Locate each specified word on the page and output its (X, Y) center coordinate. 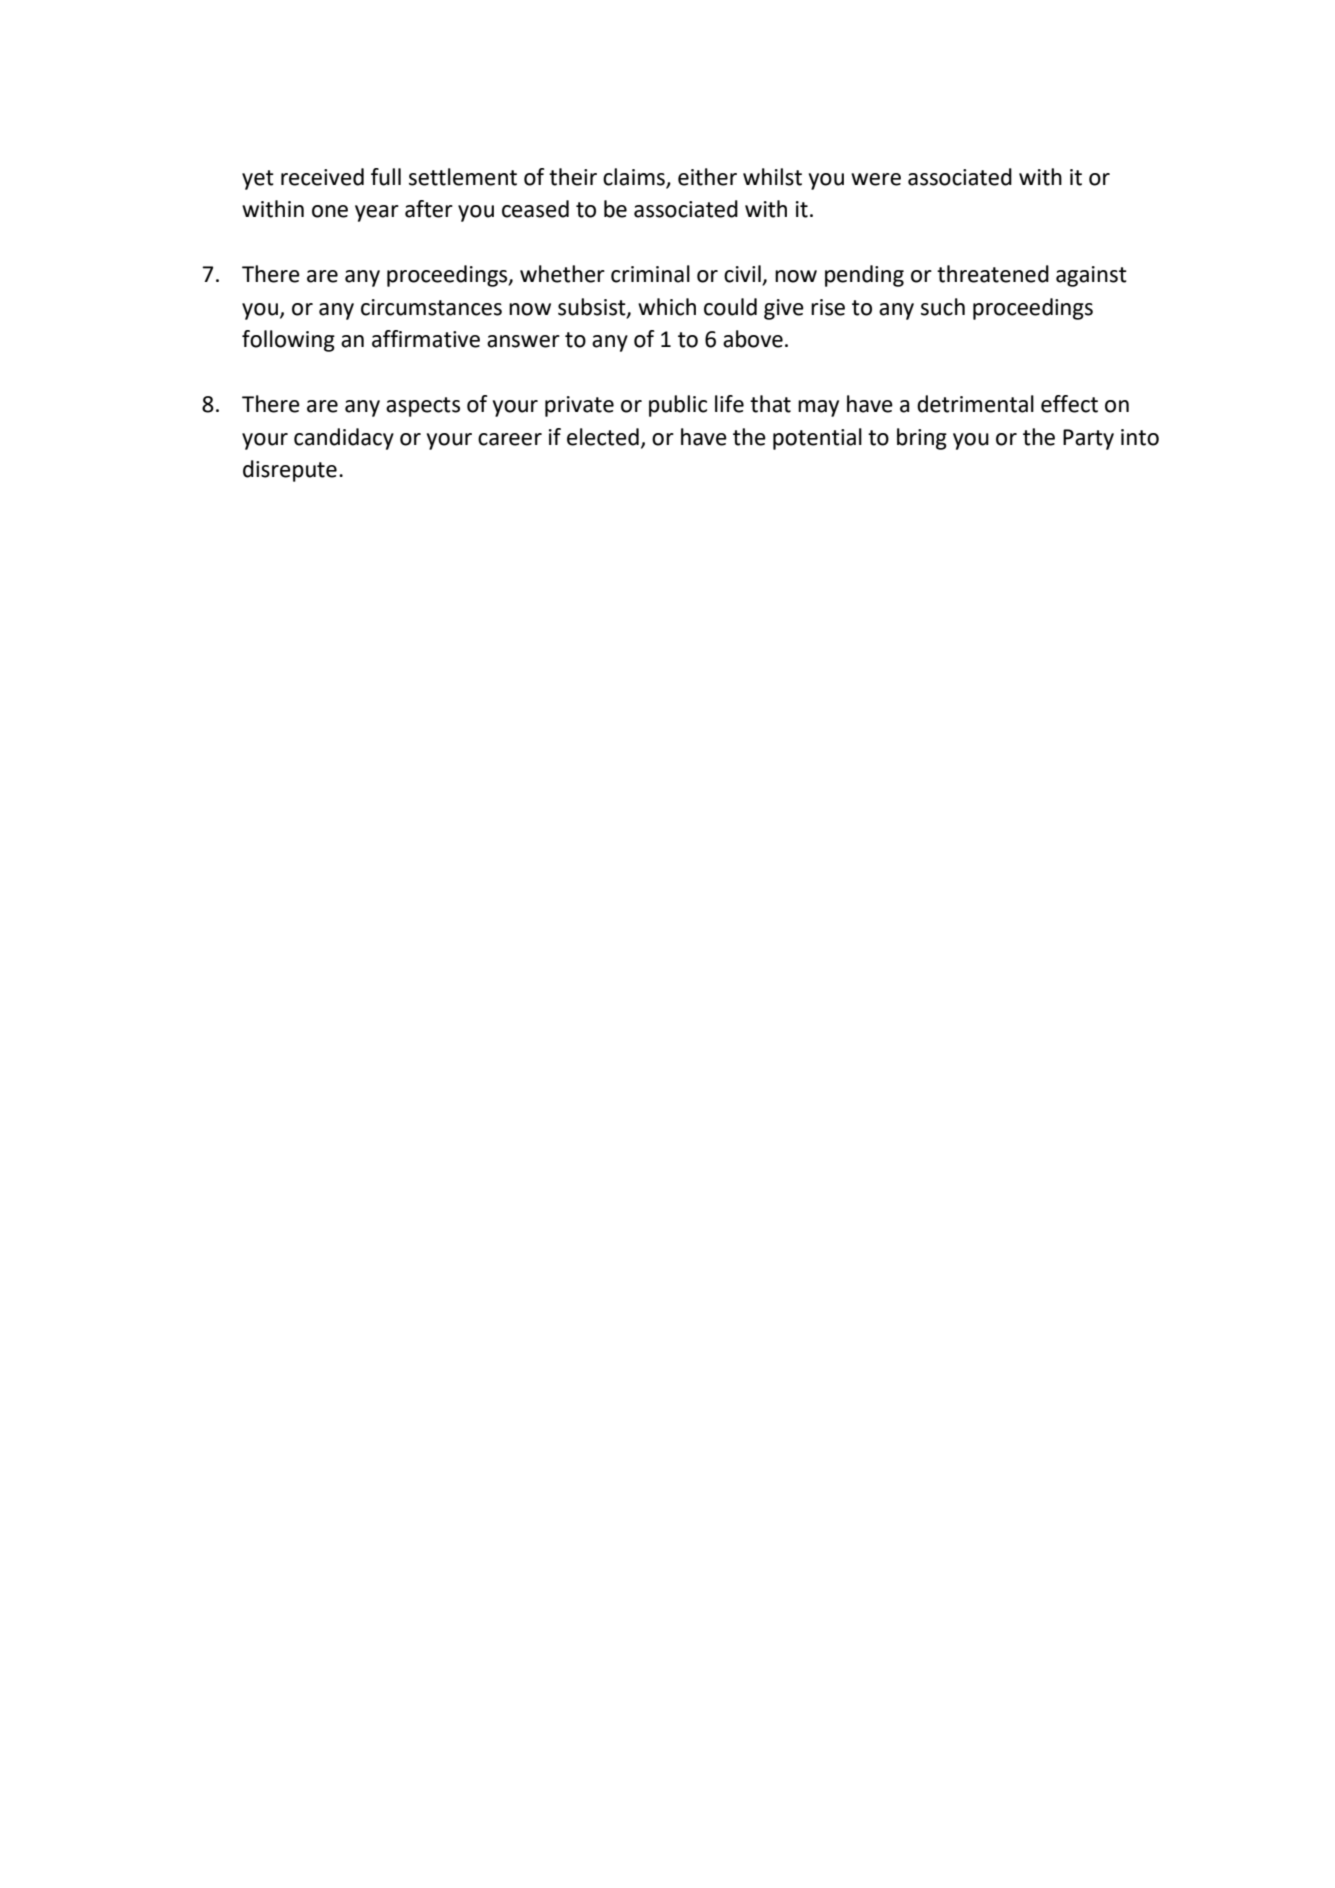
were (876, 179)
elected (603, 437)
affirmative (426, 339)
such (943, 307)
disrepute (290, 471)
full (386, 177)
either (707, 177)
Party (1088, 439)
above (753, 339)
